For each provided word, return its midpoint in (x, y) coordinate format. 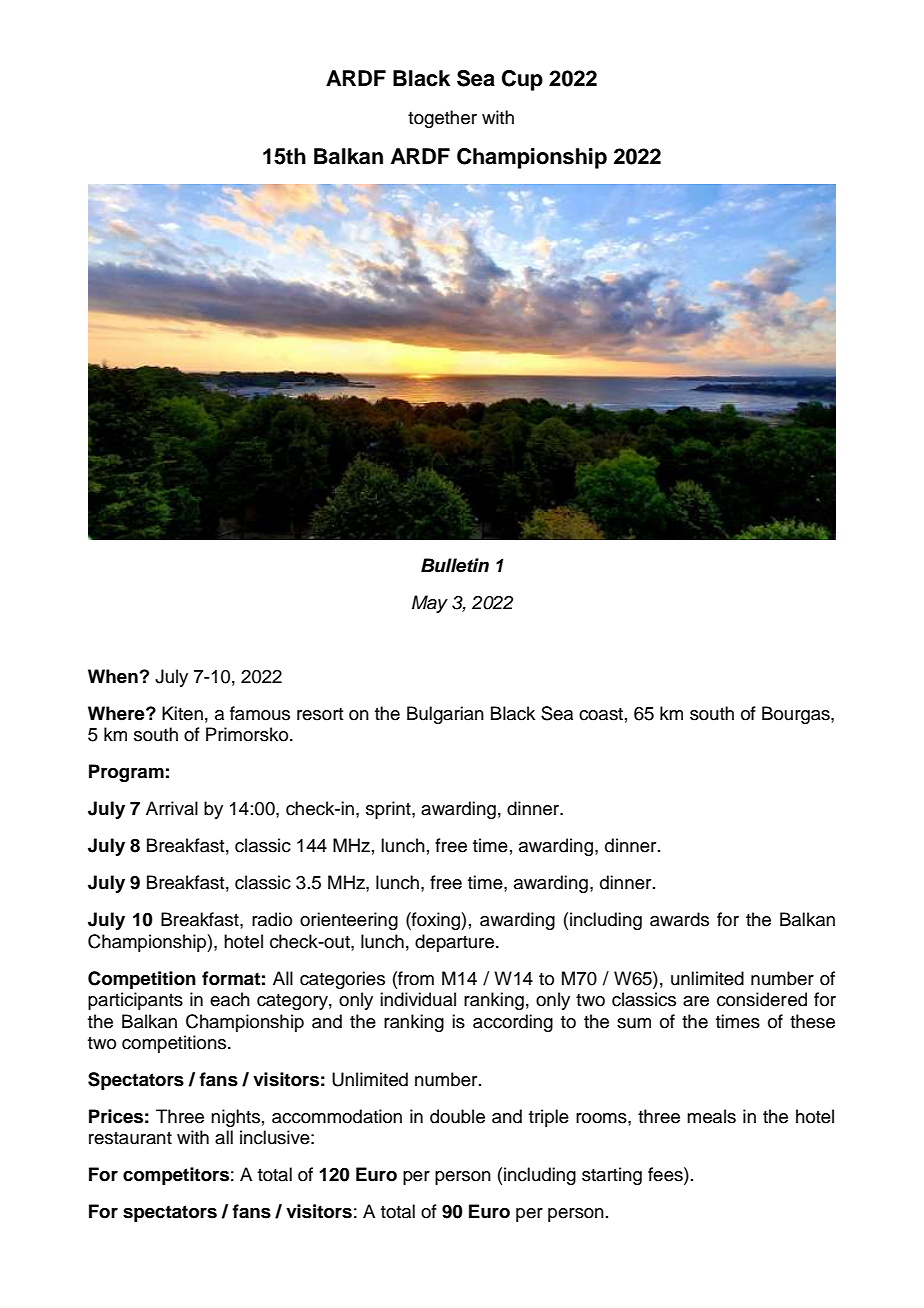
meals (711, 1116)
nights (235, 1118)
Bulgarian (445, 715)
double (457, 1116)
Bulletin (455, 565)
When (113, 676)
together (442, 119)
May (430, 604)
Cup (522, 80)
